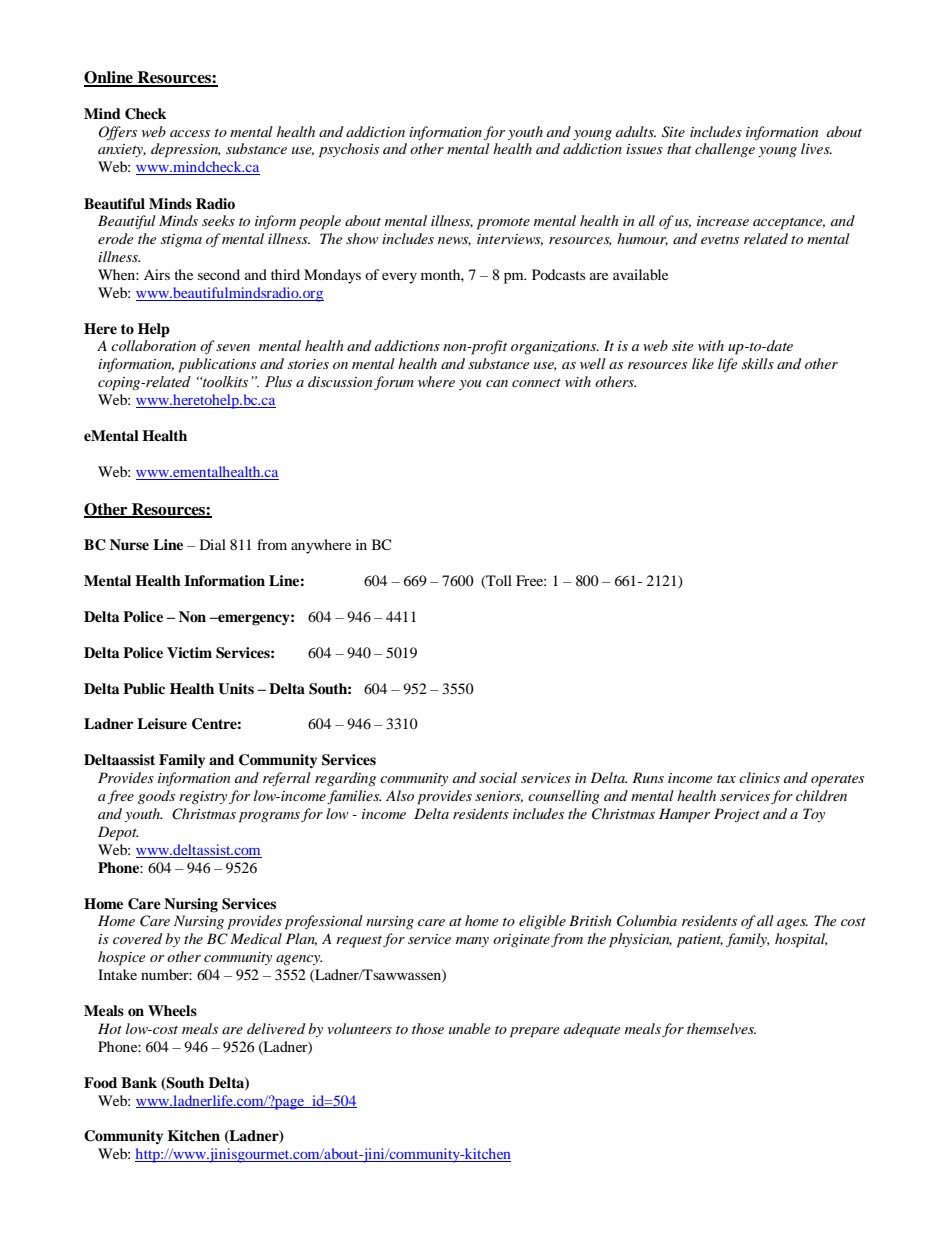 Image resolution: width=952 pixels, height=1233 pixels. What do you see at coordinates (213, 544) in the page?
I see `Dial` at bounding box center [213, 544].
